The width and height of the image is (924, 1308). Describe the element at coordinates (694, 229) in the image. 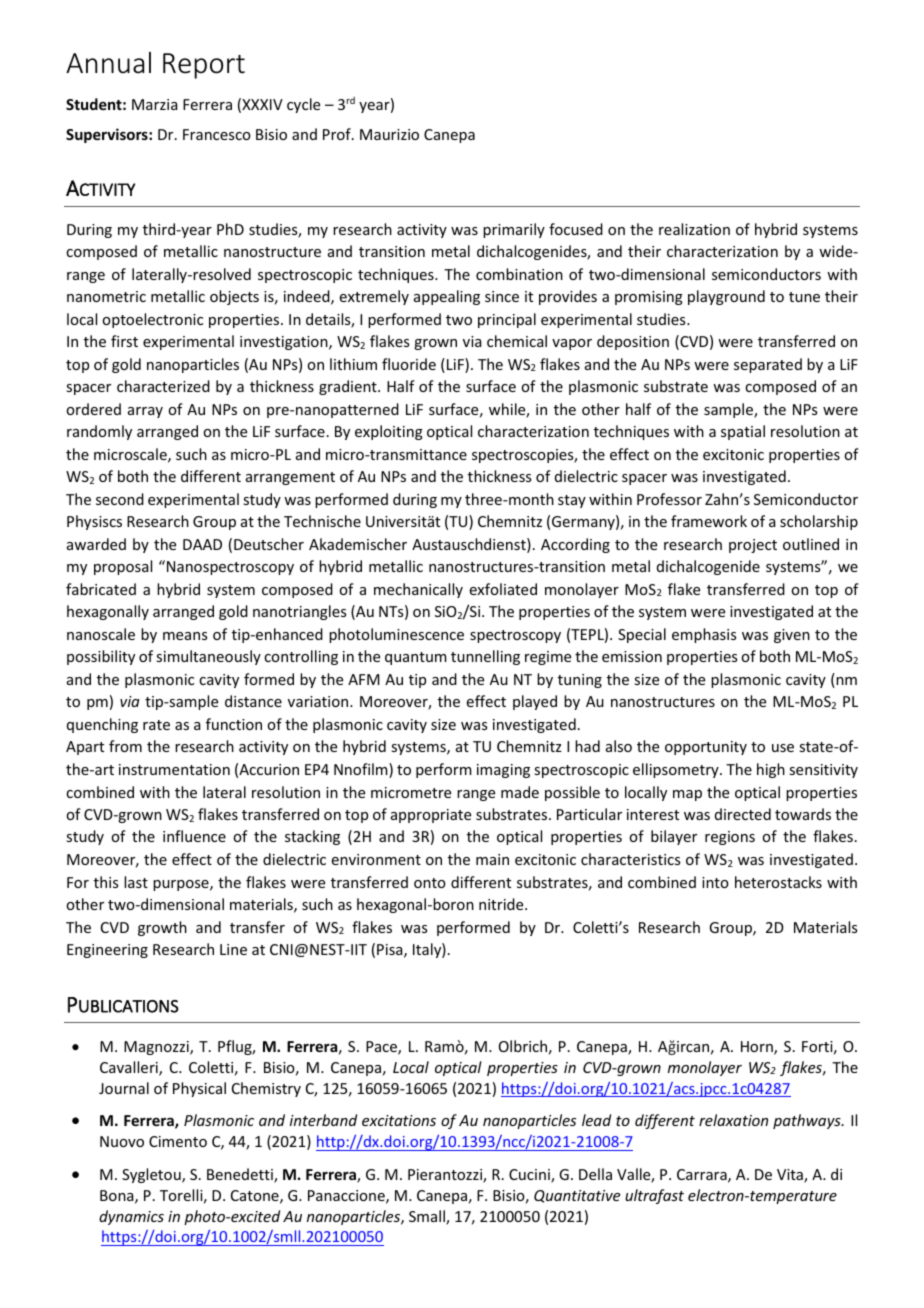

I see `realization` at that location.
